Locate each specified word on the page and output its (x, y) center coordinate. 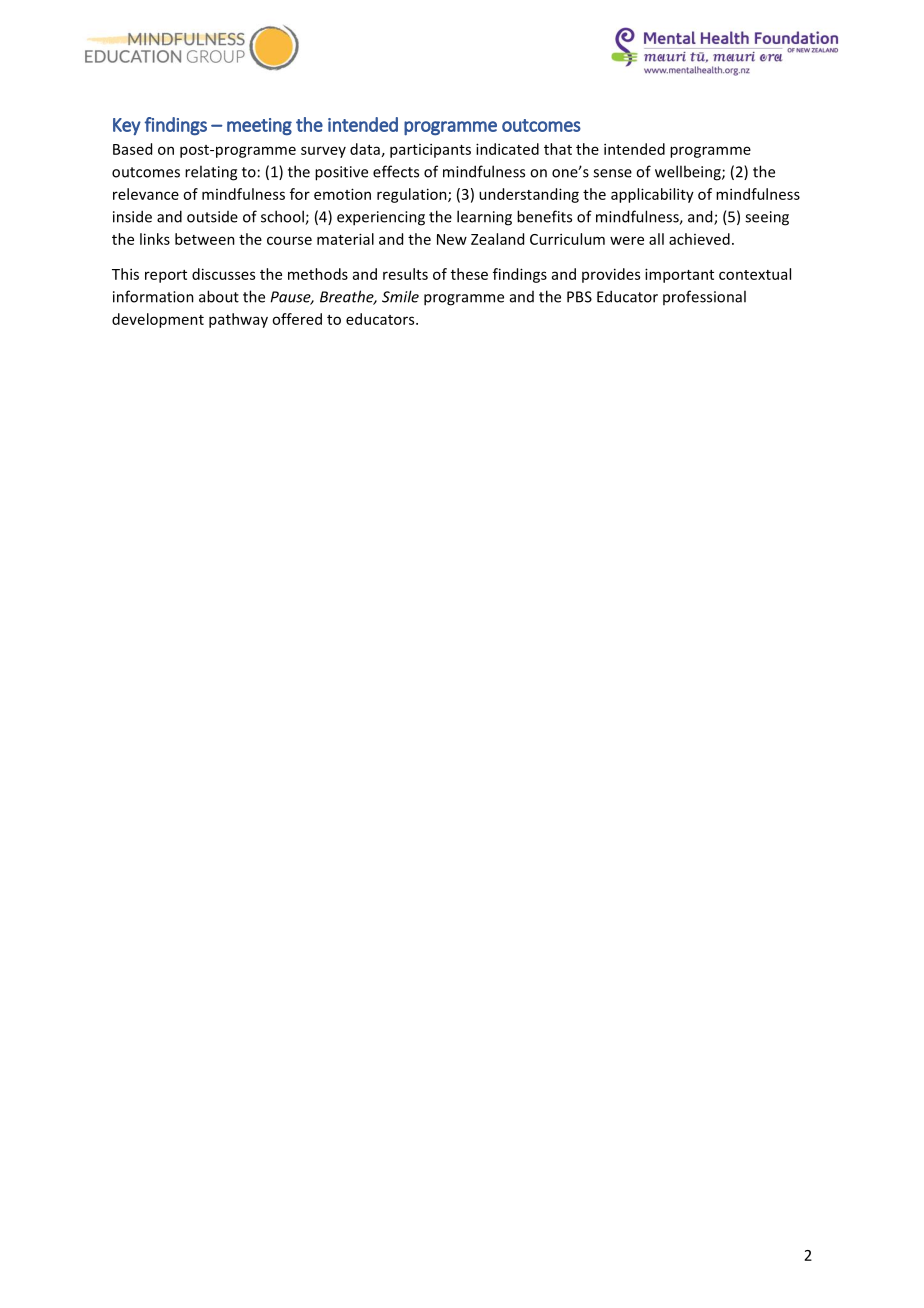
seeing (767, 218)
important (679, 275)
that (558, 149)
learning (484, 218)
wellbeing (689, 173)
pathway (238, 320)
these (469, 274)
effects (396, 171)
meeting (259, 126)
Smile (400, 296)
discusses (223, 274)
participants (430, 150)
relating (211, 173)
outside (212, 217)
